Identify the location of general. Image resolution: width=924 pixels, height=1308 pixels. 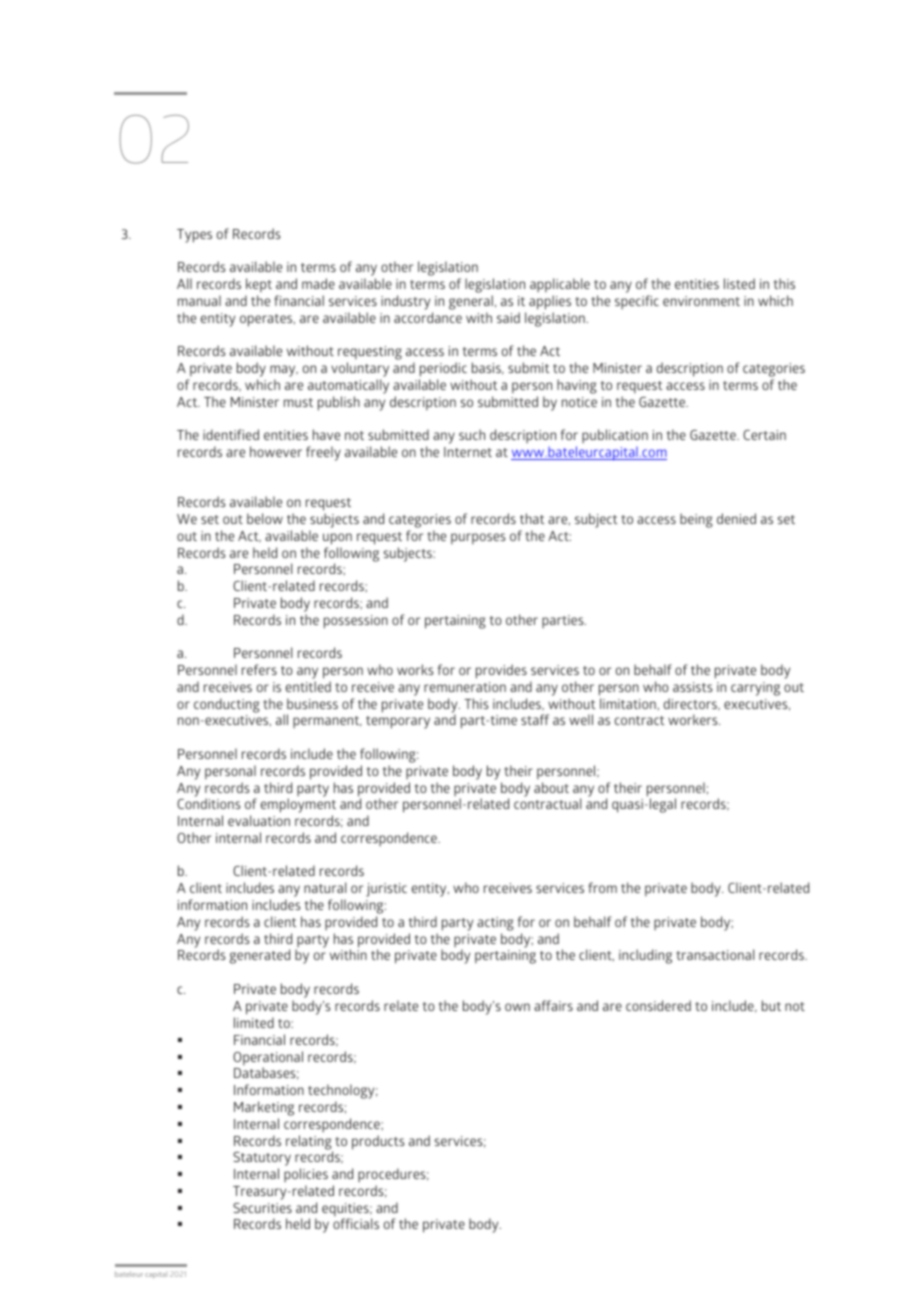
(471, 302).
